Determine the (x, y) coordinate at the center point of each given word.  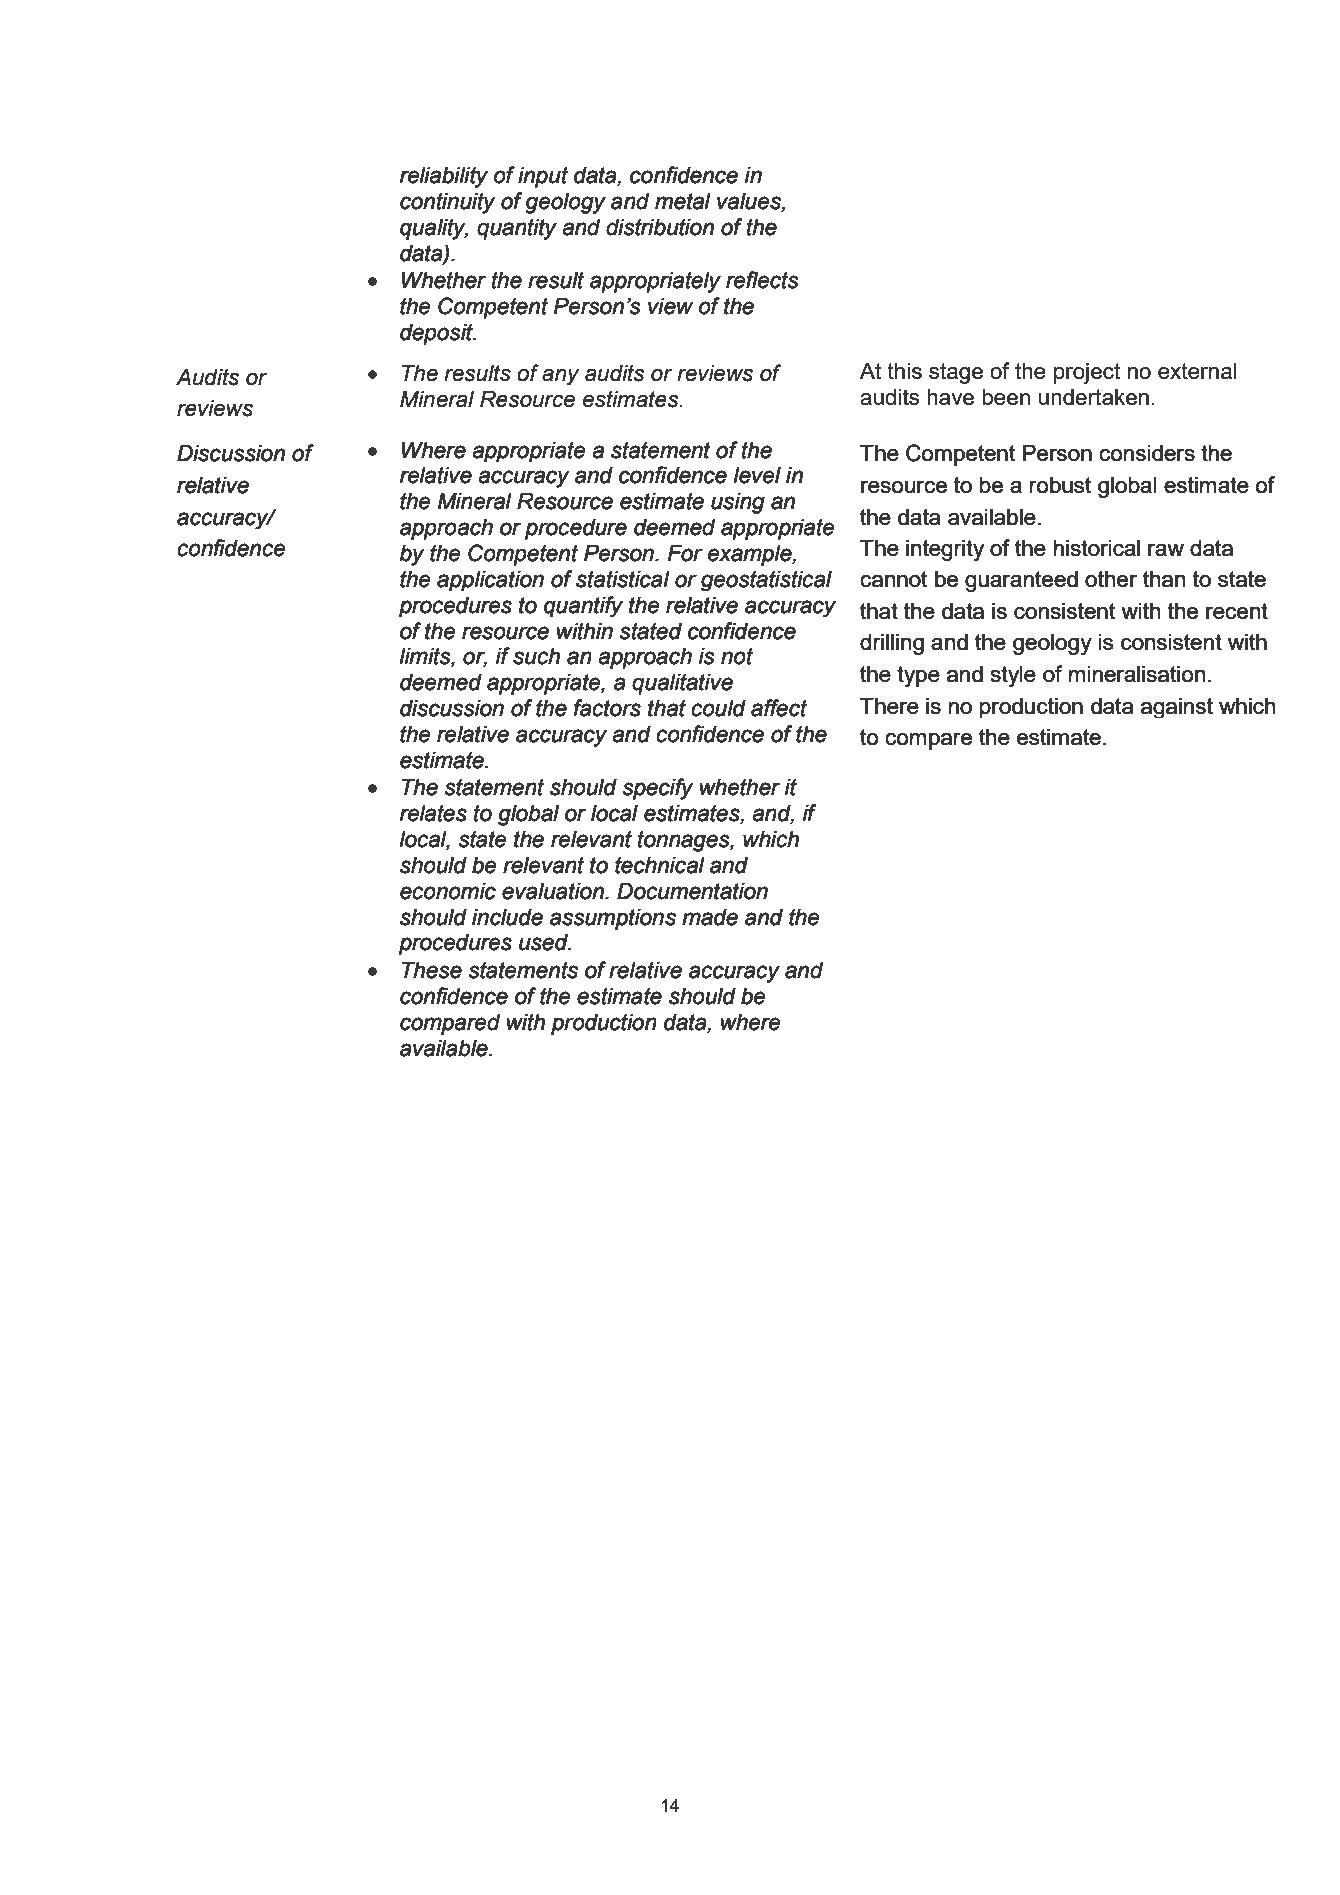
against (1177, 708)
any (560, 376)
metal (682, 201)
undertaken (1094, 397)
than (1164, 579)
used (544, 942)
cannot (894, 579)
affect (779, 708)
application (490, 581)
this (904, 371)
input (543, 177)
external (1197, 371)
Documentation (692, 891)
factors (607, 708)
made (710, 917)
